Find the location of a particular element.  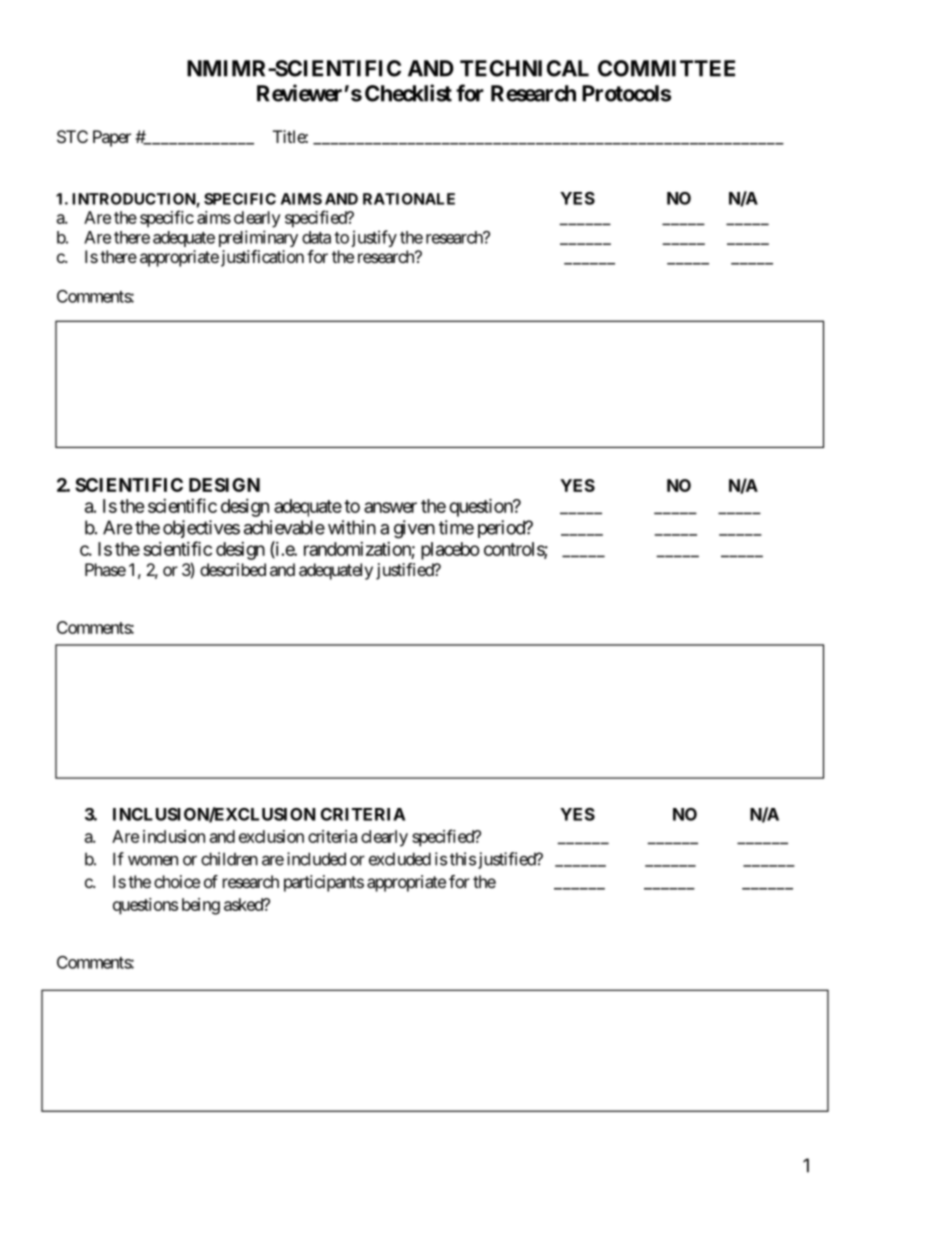

within is located at coordinates (352, 527).
